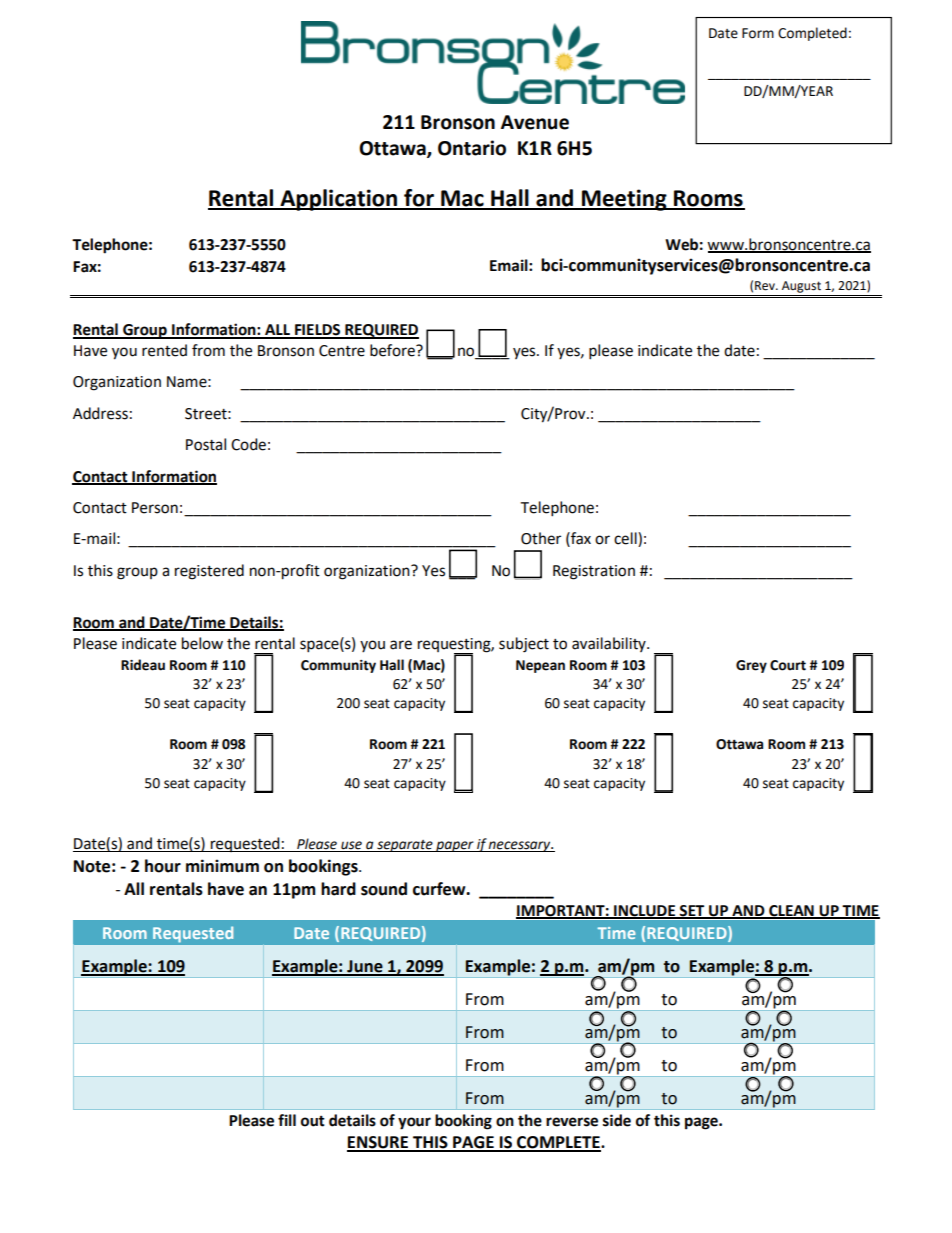  Describe the element at coordinates (624, 200) in the image. I see `Meeting` at that location.
